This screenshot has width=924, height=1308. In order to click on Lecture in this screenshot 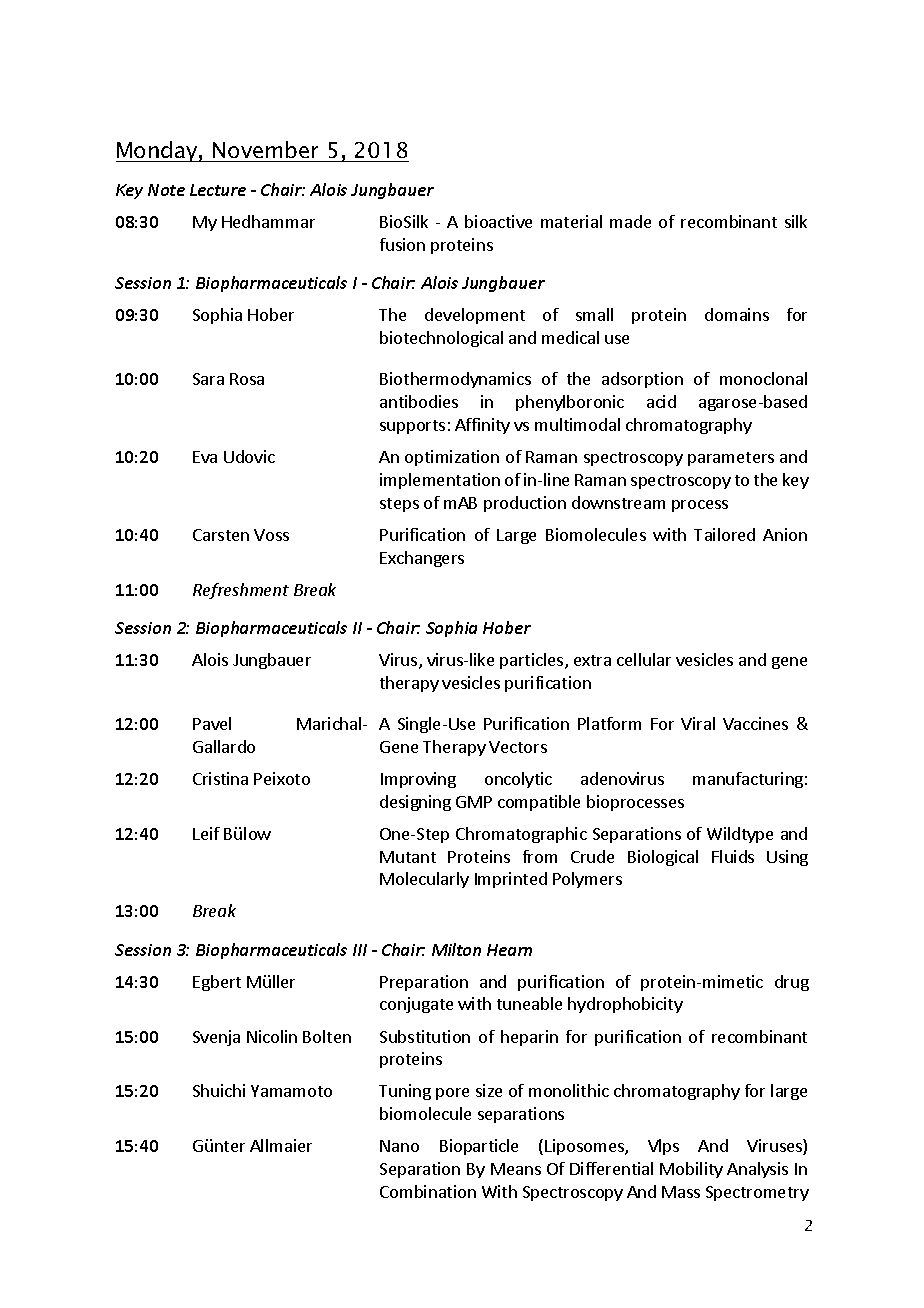, I will do `click(218, 190)`.
